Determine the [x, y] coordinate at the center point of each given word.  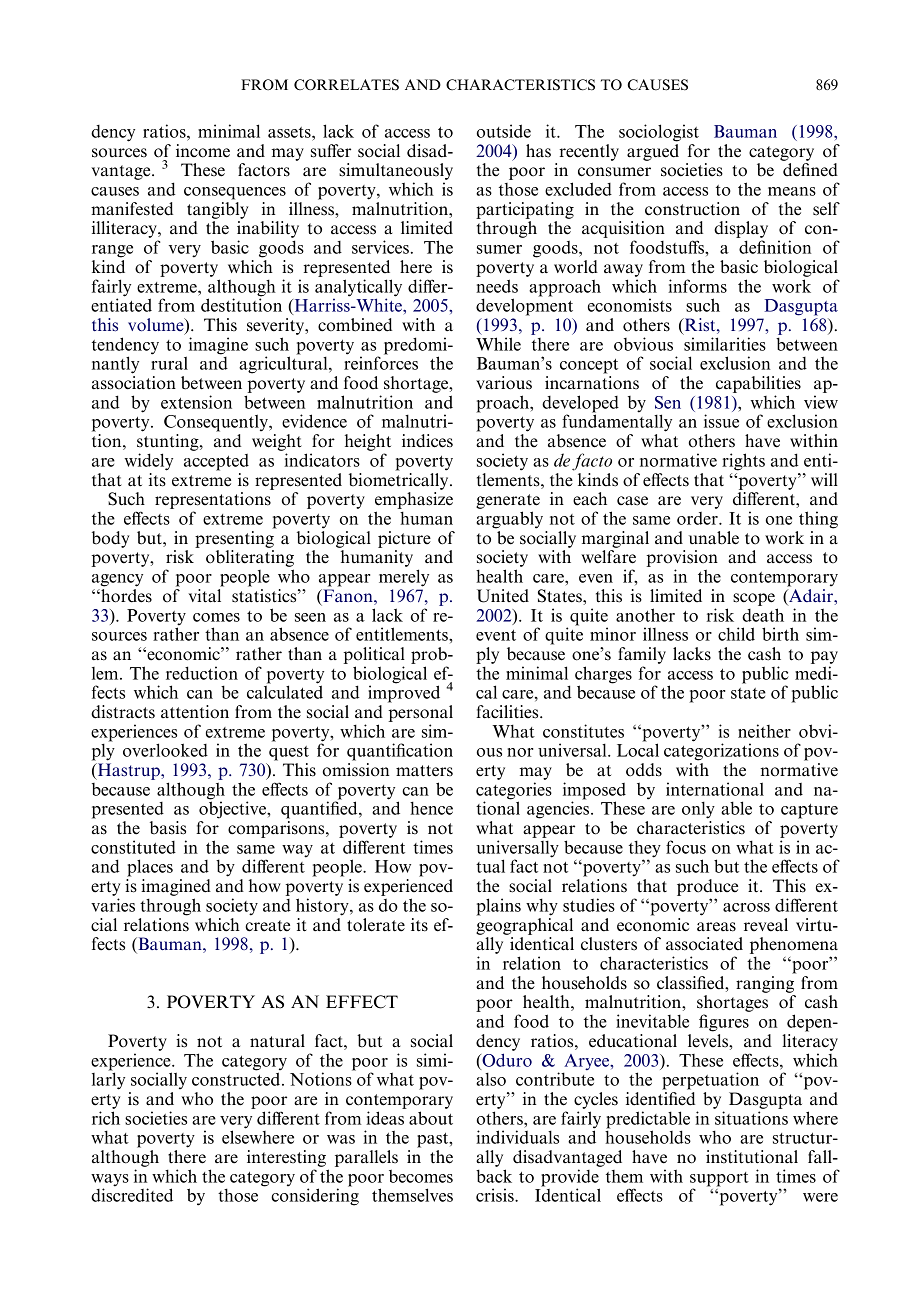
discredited [132, 1194]
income [203, 151]
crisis [496, 1195]
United [503, 596]
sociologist [659, 133]
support [719, 1180]
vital [204, 596]
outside [503, 131]
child [736, 634]
